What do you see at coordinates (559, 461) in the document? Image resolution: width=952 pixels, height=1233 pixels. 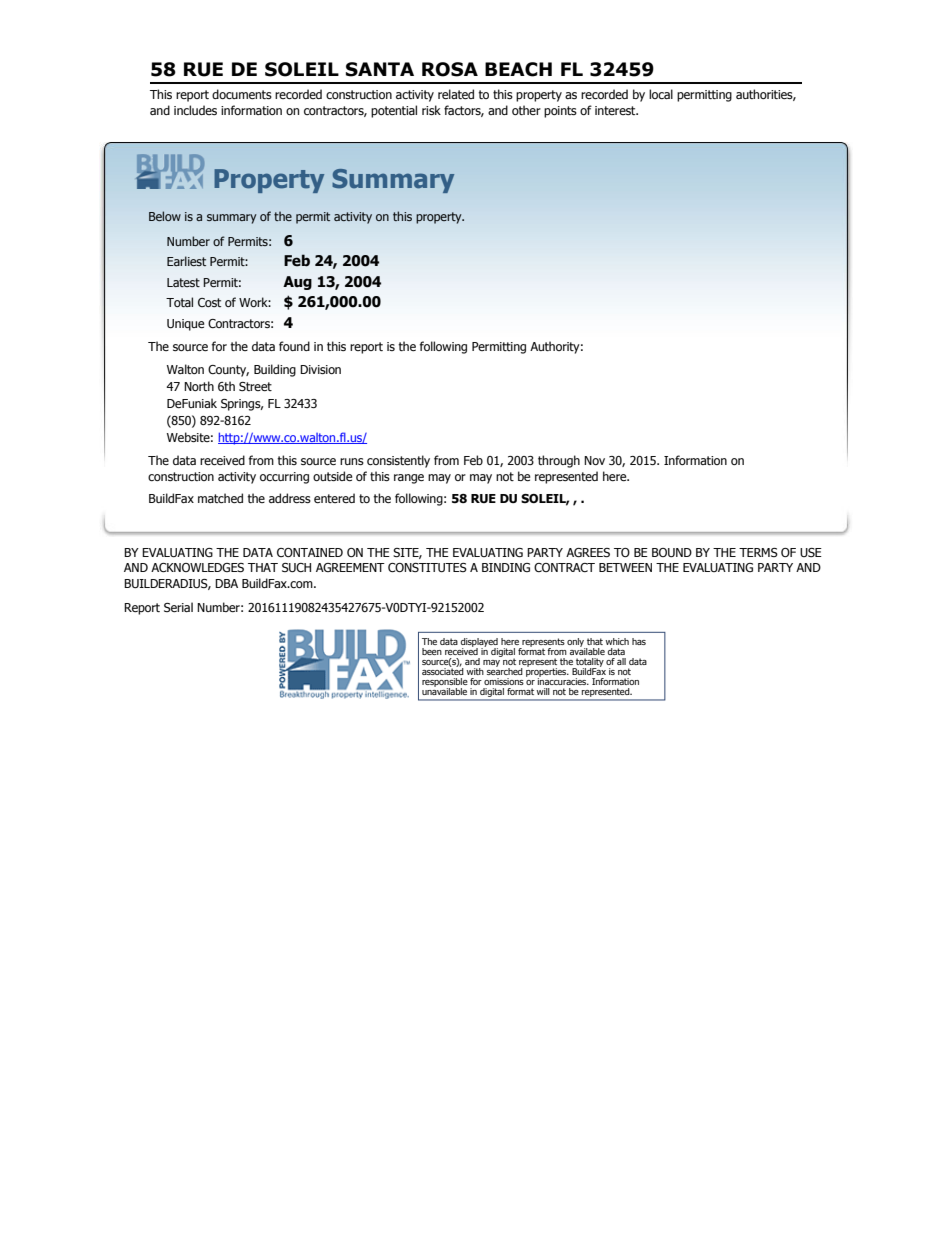 I see `through` at bounding box center [559, 461].
